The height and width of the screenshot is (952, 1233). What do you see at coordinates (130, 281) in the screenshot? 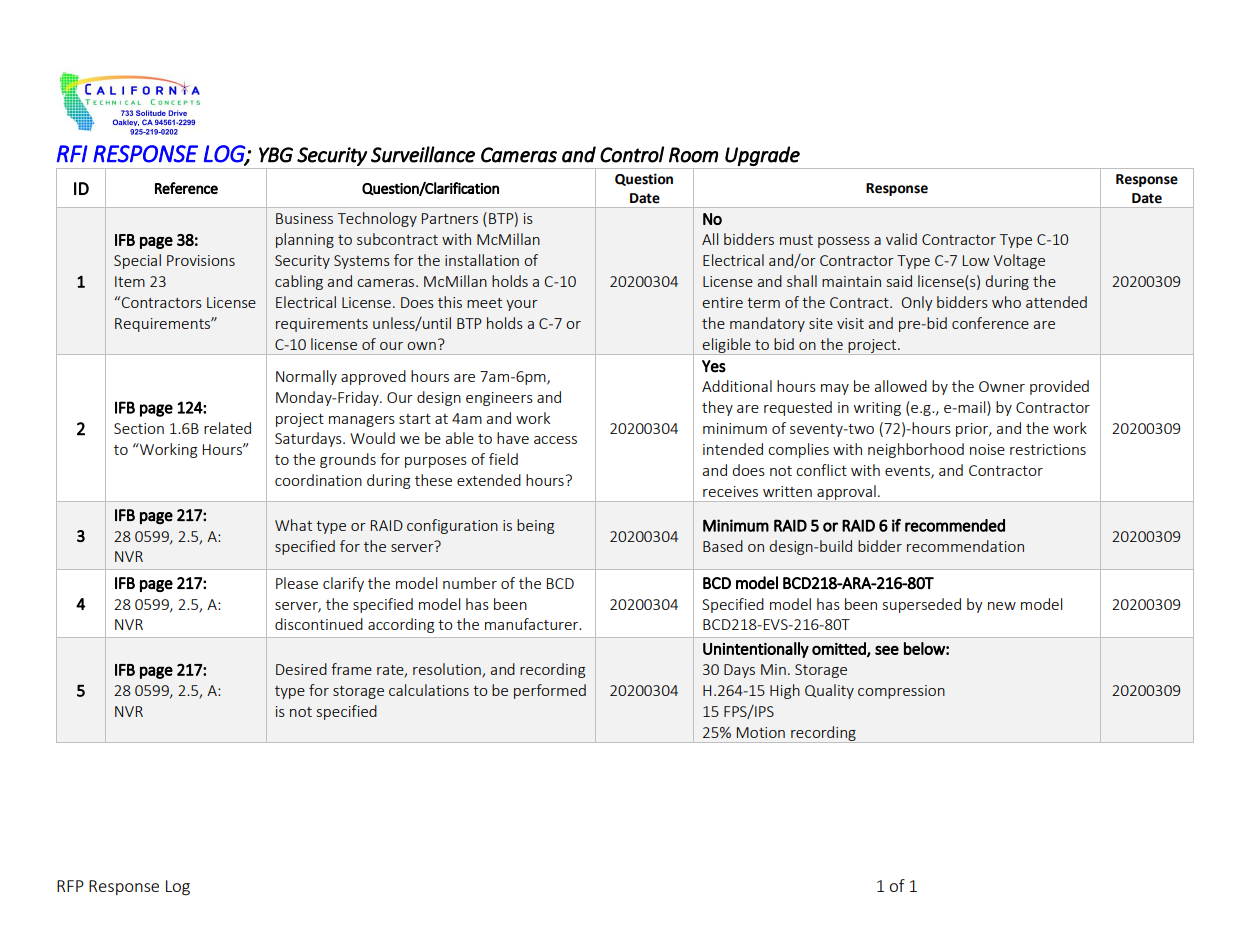
I see `Item` at bounding box center [130, 281].
